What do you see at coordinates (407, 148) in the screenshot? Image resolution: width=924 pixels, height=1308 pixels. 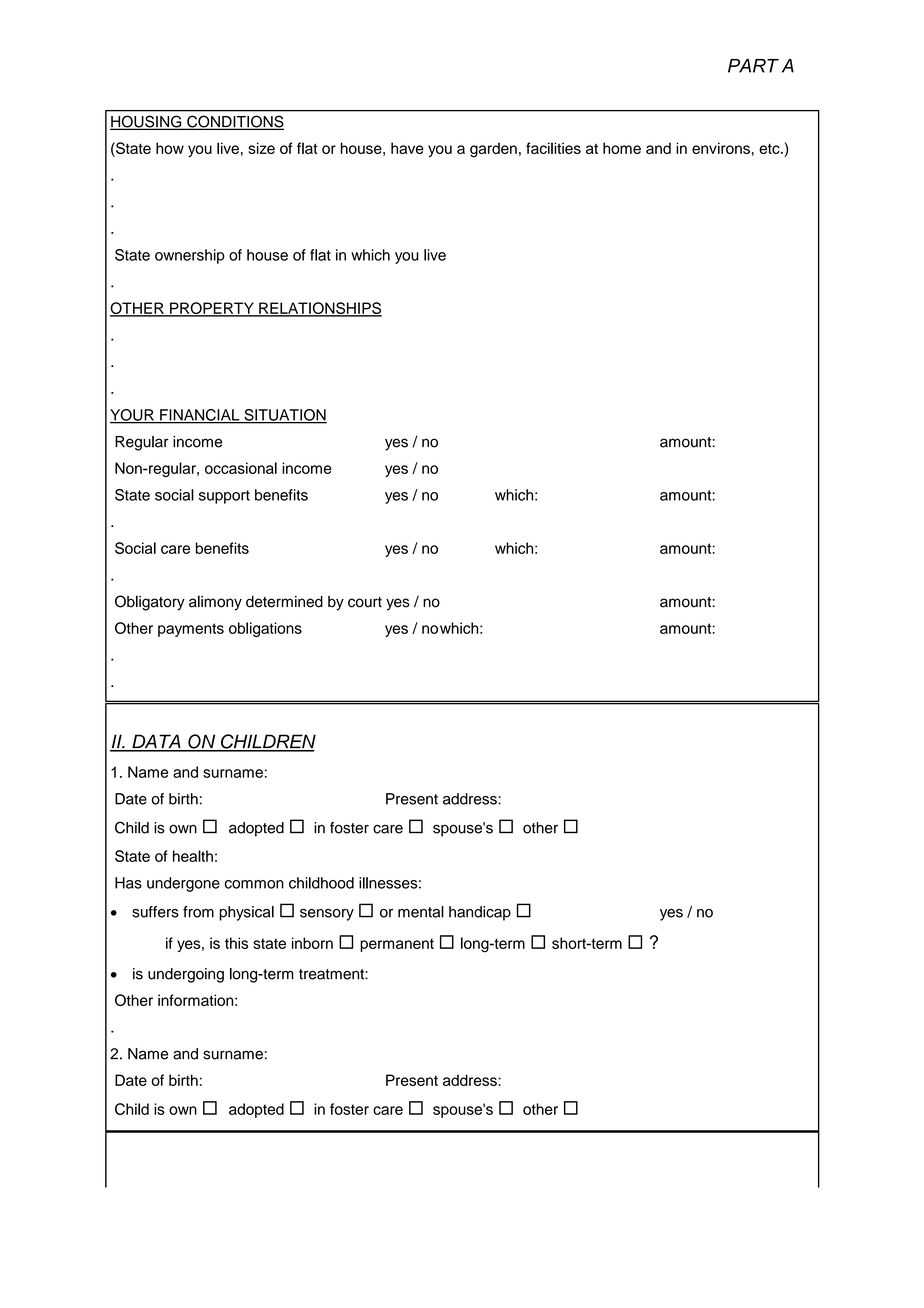 I see `have` at bounding box center [407, 148].
